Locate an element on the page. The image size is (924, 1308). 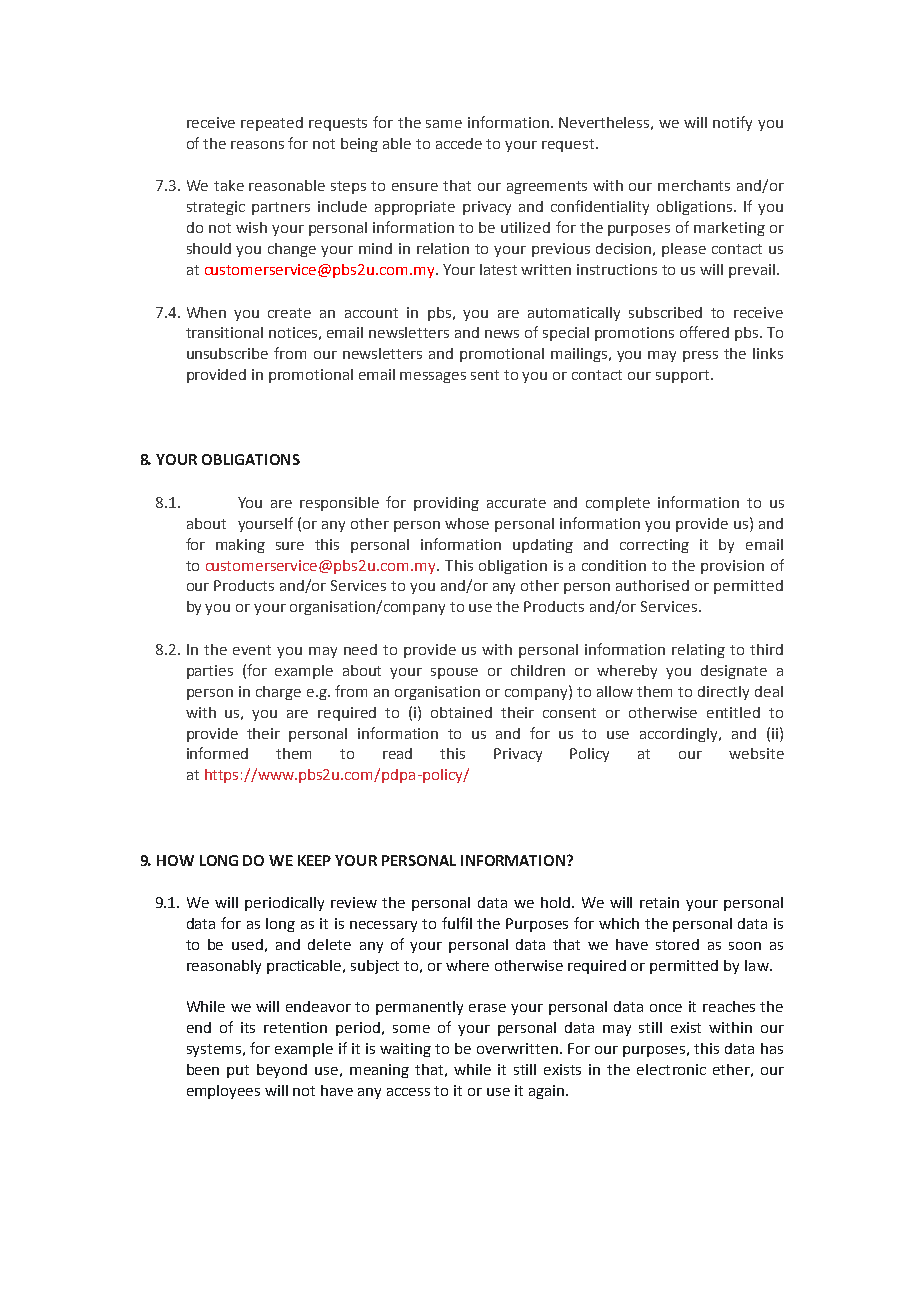
put is located at coordinates (238, 1071).
